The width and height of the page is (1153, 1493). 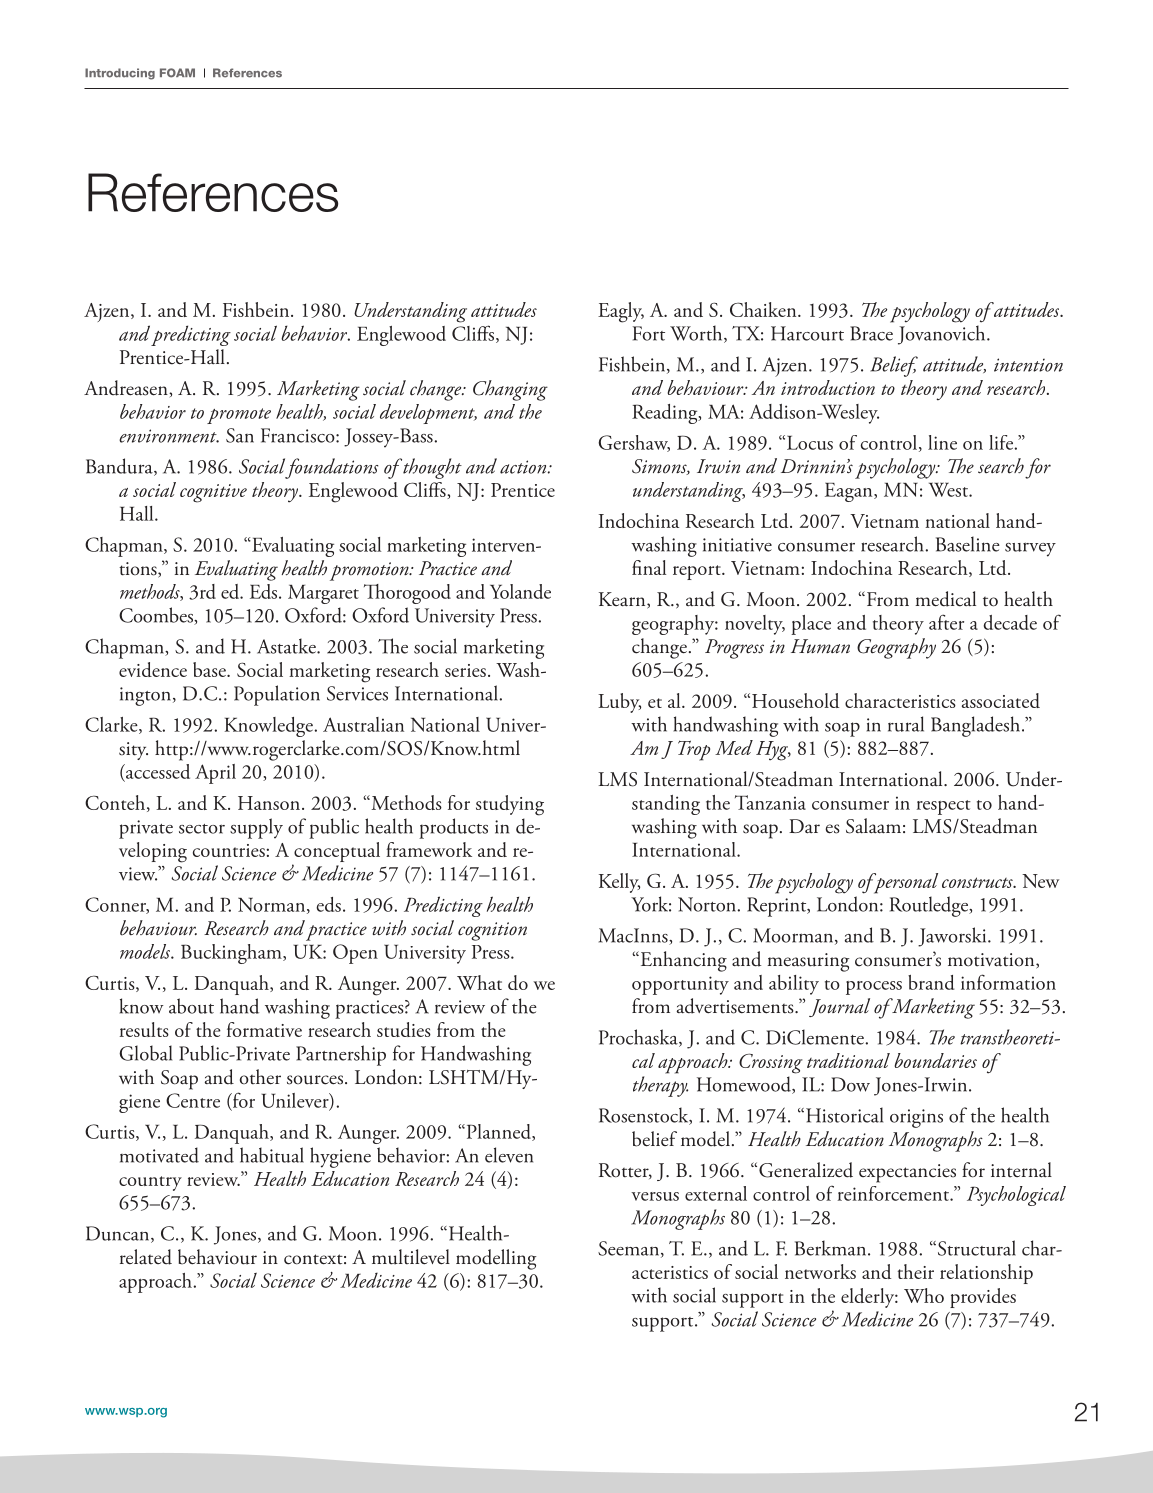 What do you see at coordinates (177, 73) in the page?
I see `FOAM` at bounding box center [177, 73].
